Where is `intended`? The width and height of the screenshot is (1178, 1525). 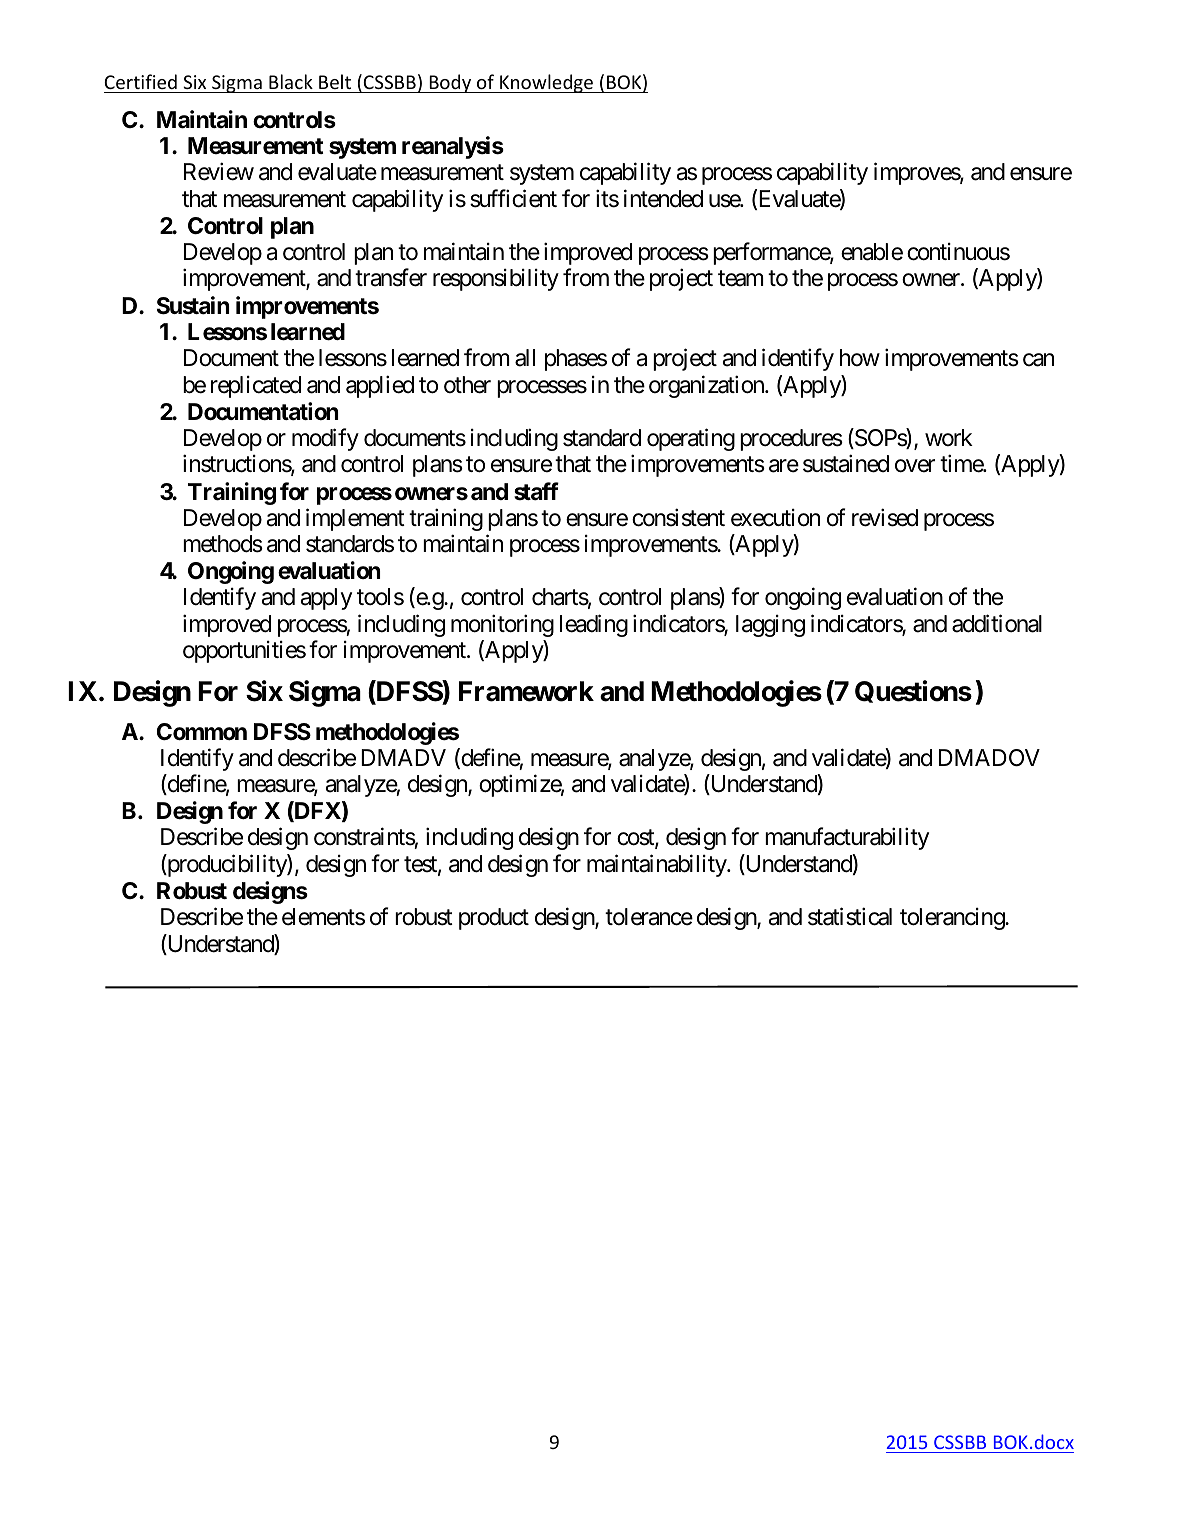
intended is located at coordinates (663, 198).
